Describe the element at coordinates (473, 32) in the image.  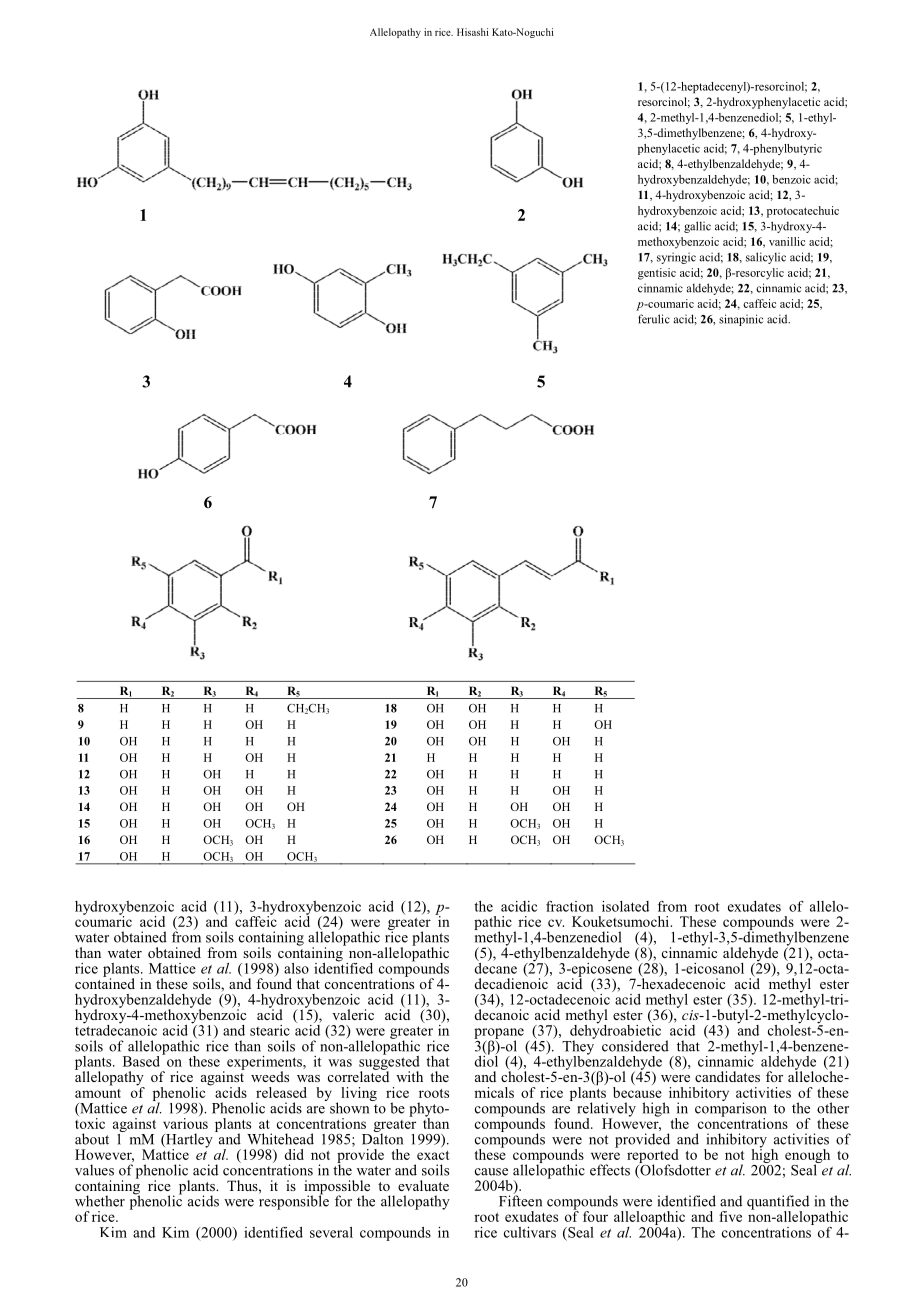
I see `Hisashi` at that location.
